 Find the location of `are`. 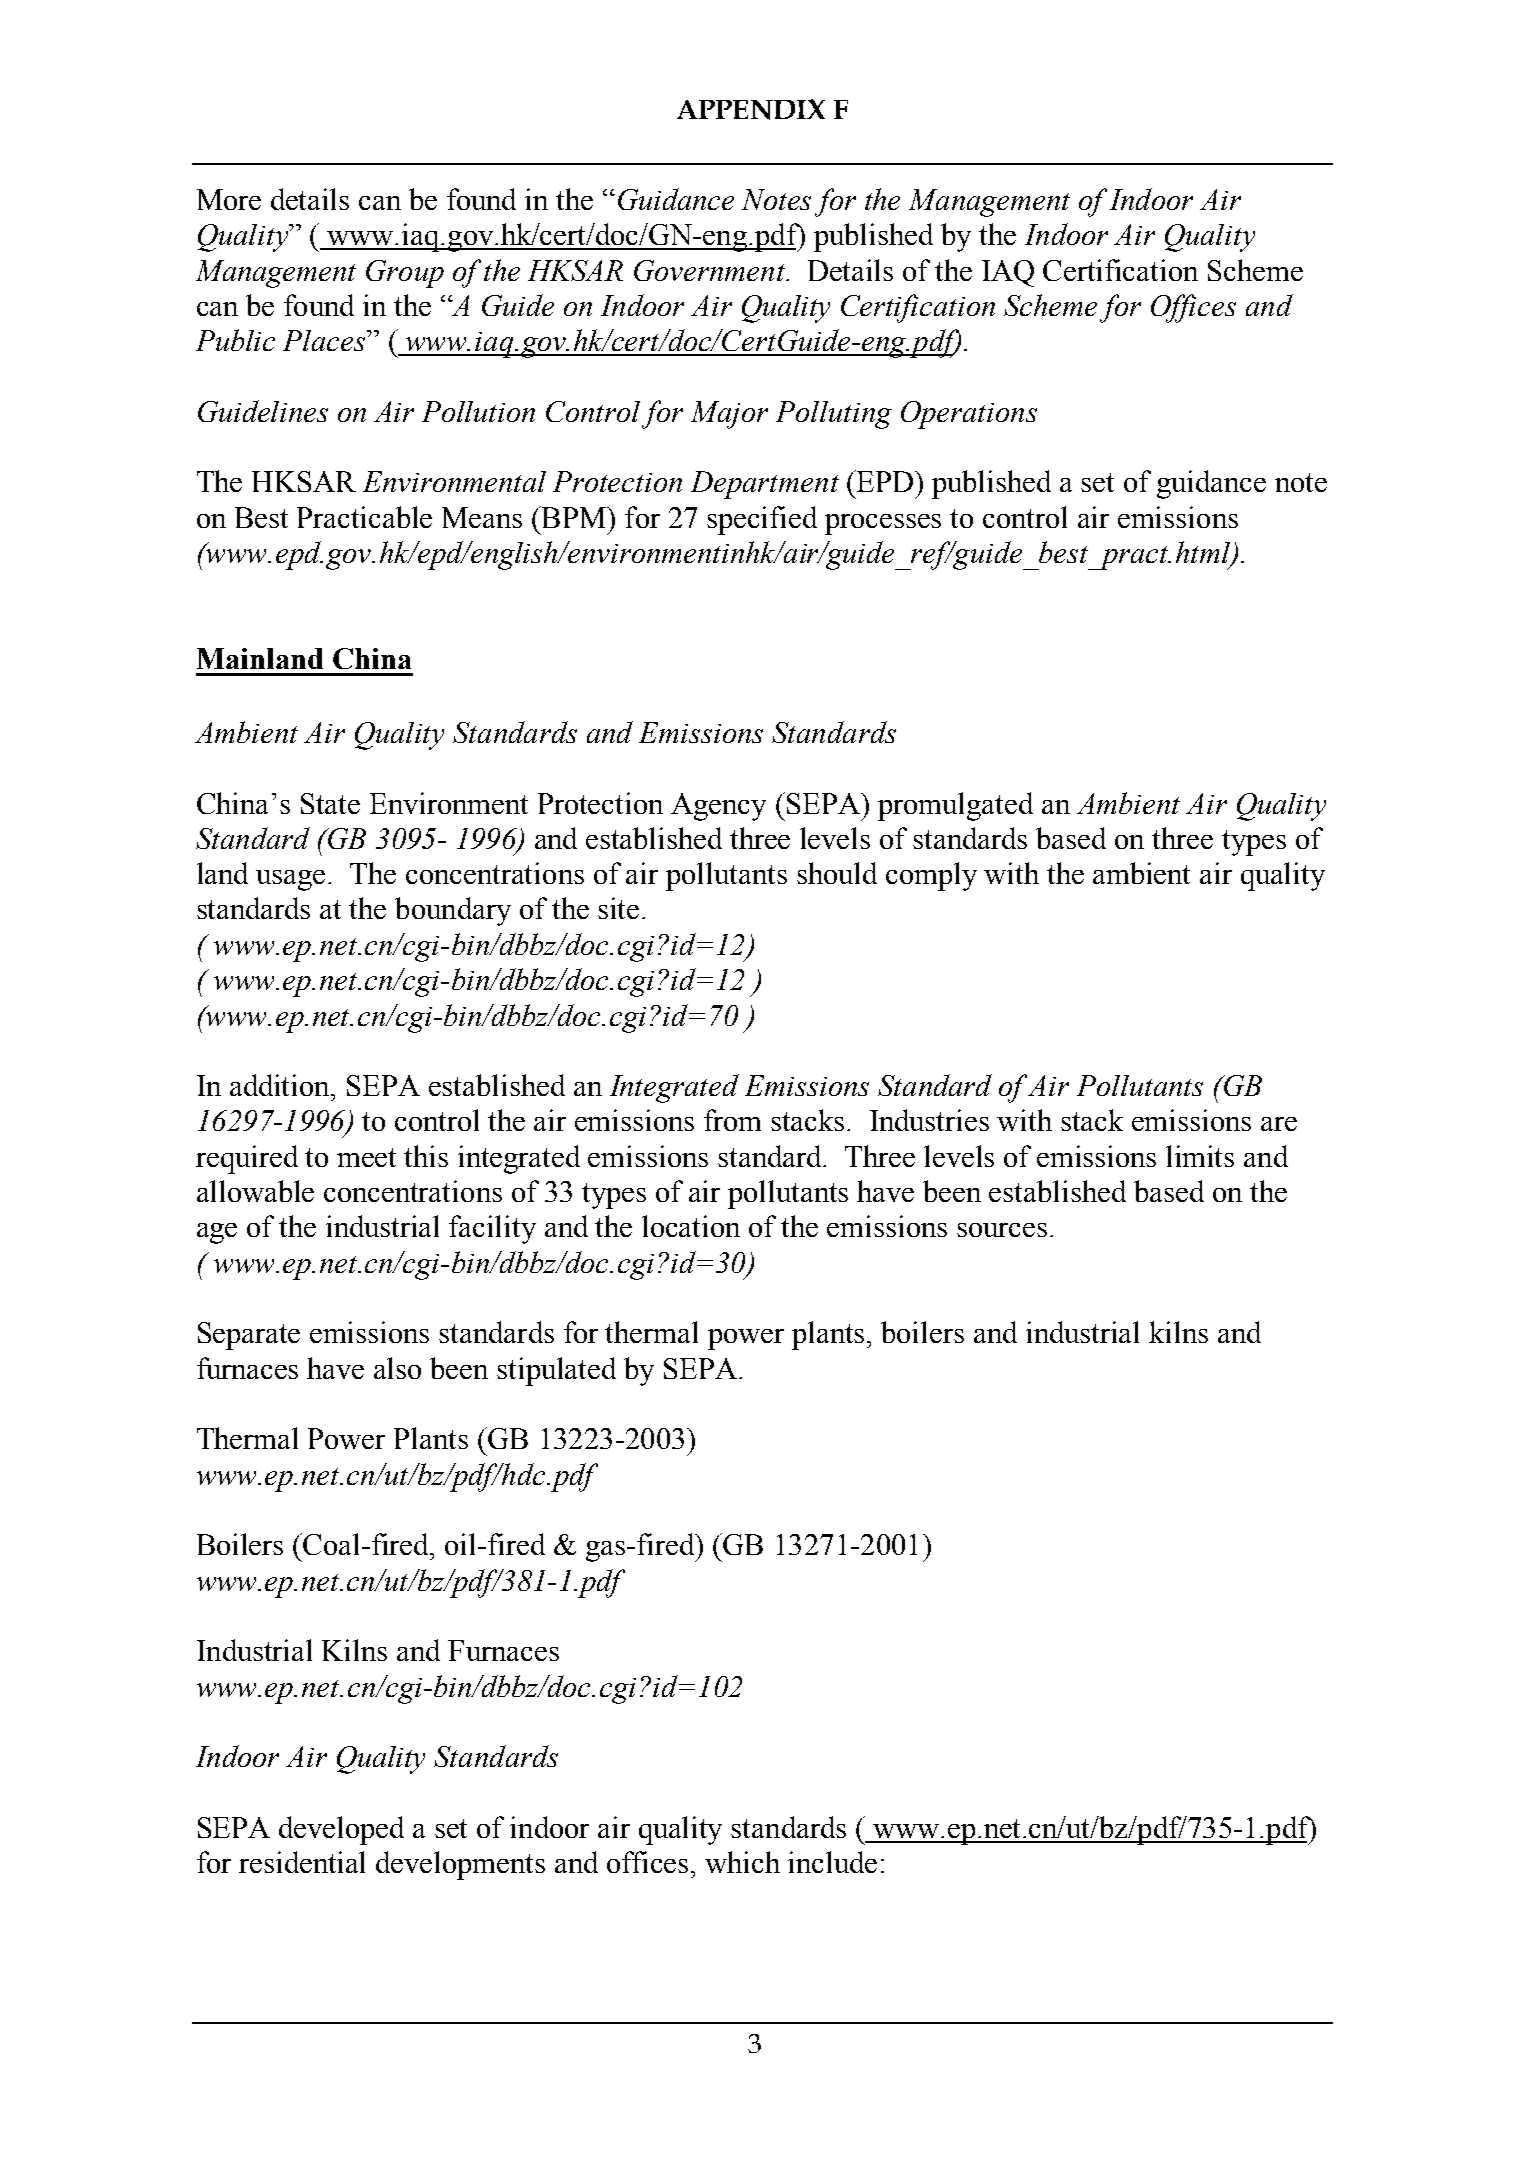

are is located at coordinates (1279, 1124).
